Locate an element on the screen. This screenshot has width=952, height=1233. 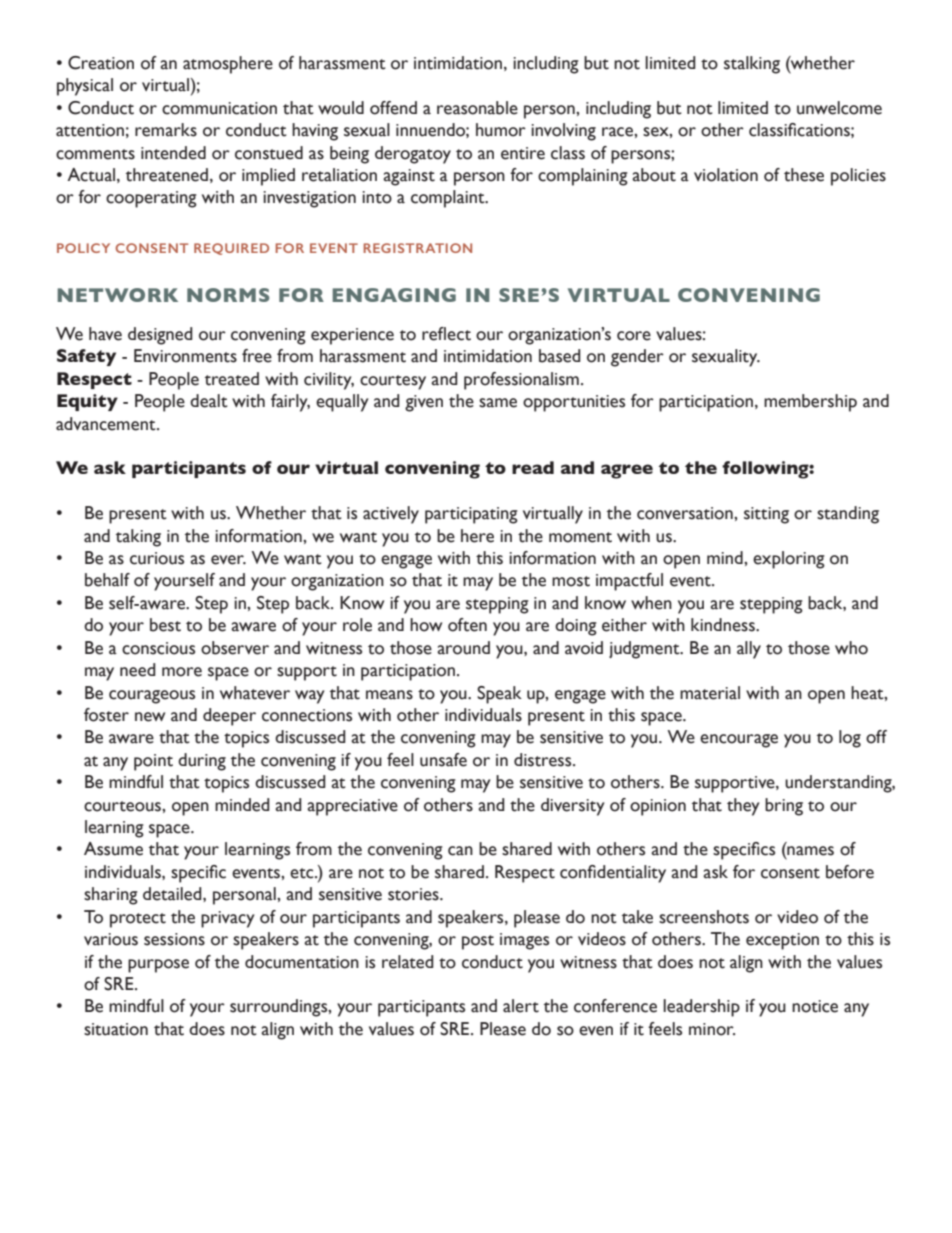
membership is located at coordinates (810, 403).
